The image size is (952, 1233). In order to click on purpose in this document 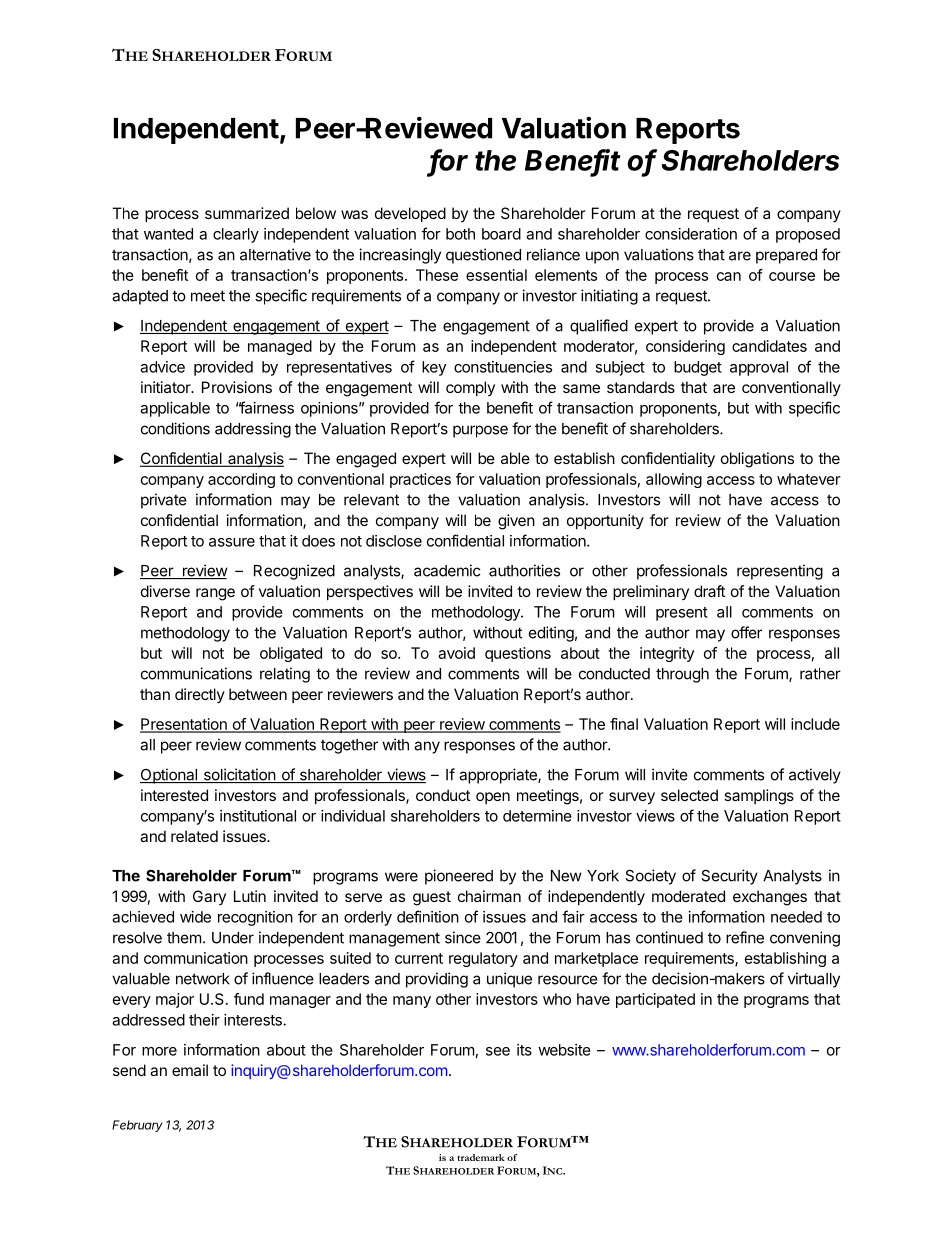, I will do `click(480, 431)`.
